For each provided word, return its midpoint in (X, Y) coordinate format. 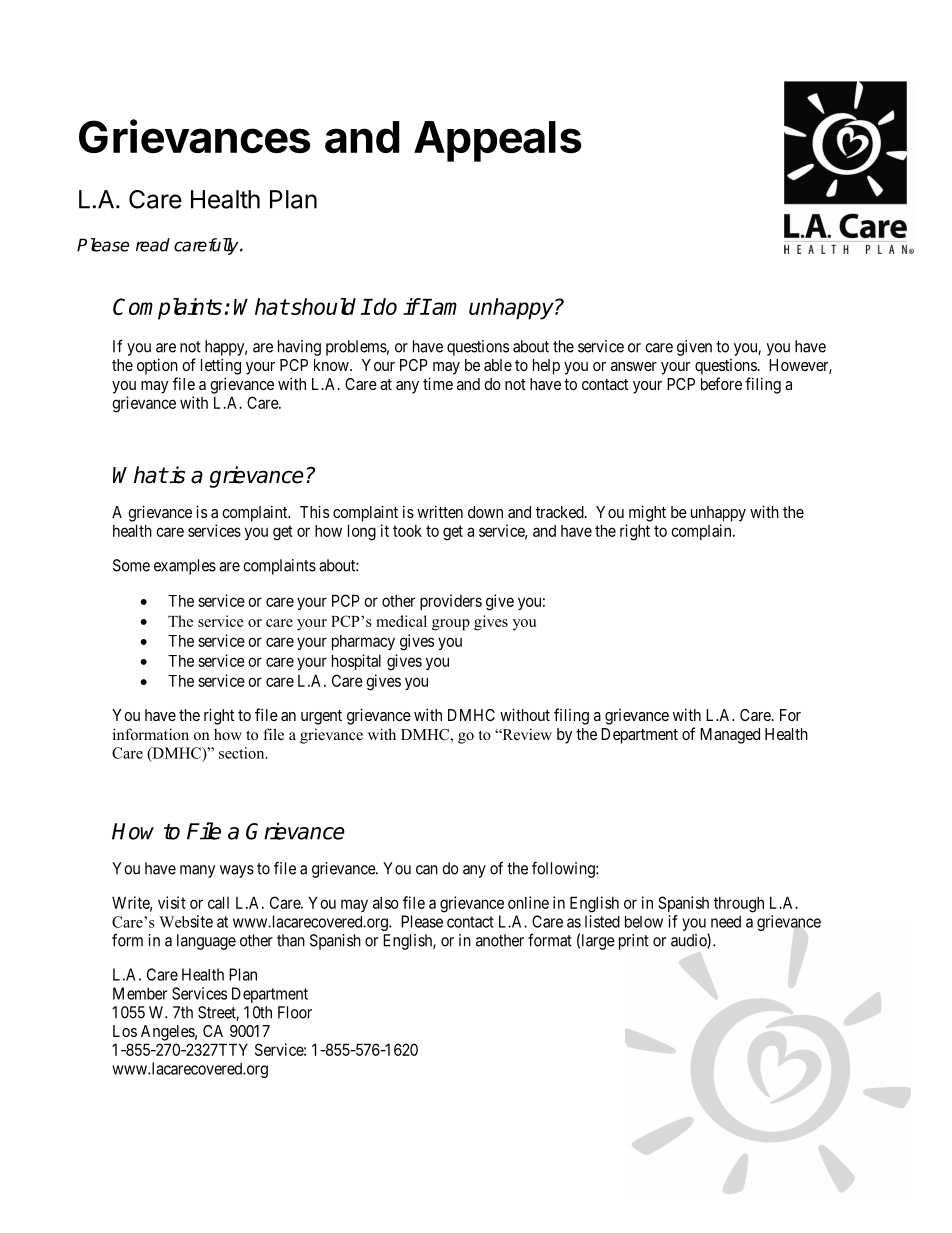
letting (221, 366)
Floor (295, 1012)
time (438, 383)
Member (140, 993)
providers (451, 602)
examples (185, 567)
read (153, 245)
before (721, 383)
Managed (730, 736)
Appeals (498, 141)
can (427, 870)
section (243, 753)
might (647, 513)
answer (634, 366)
